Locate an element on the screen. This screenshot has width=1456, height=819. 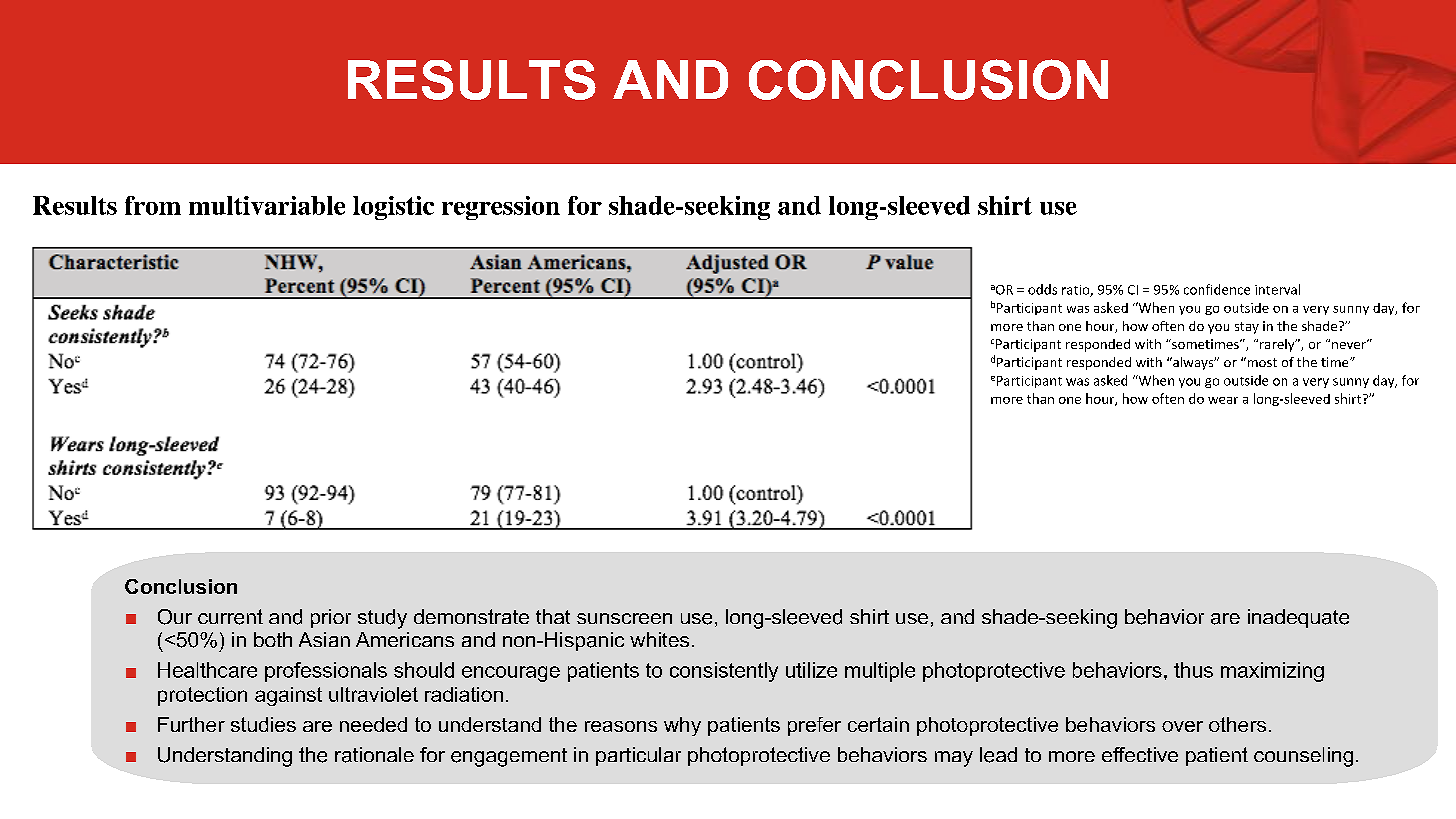
confidence is located at coordinates (1217, 289).
